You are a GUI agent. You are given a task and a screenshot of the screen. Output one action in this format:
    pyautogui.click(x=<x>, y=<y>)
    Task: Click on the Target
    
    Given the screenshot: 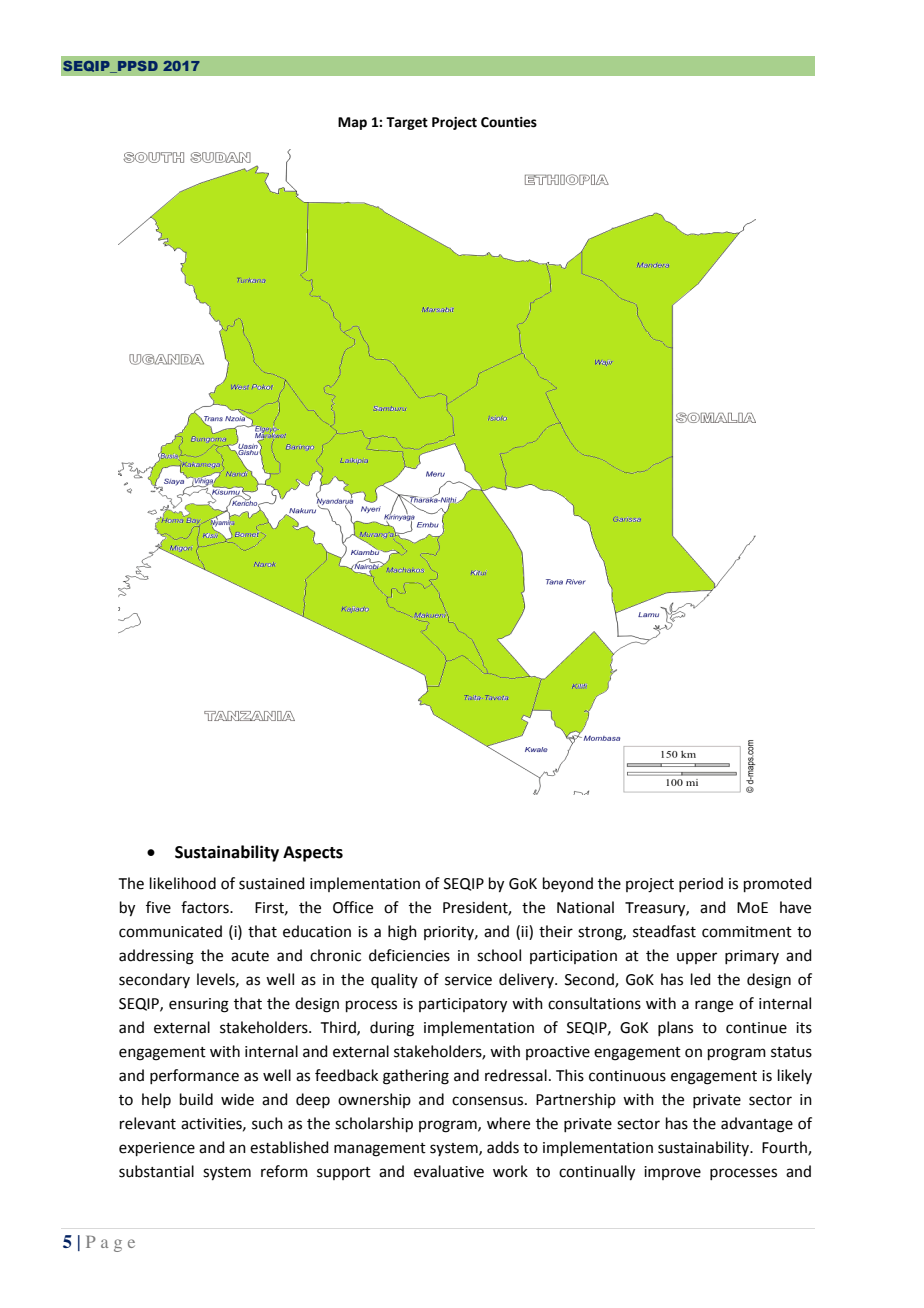 What is the action you would take?
    pyautogui.click(x=407, y=123)
